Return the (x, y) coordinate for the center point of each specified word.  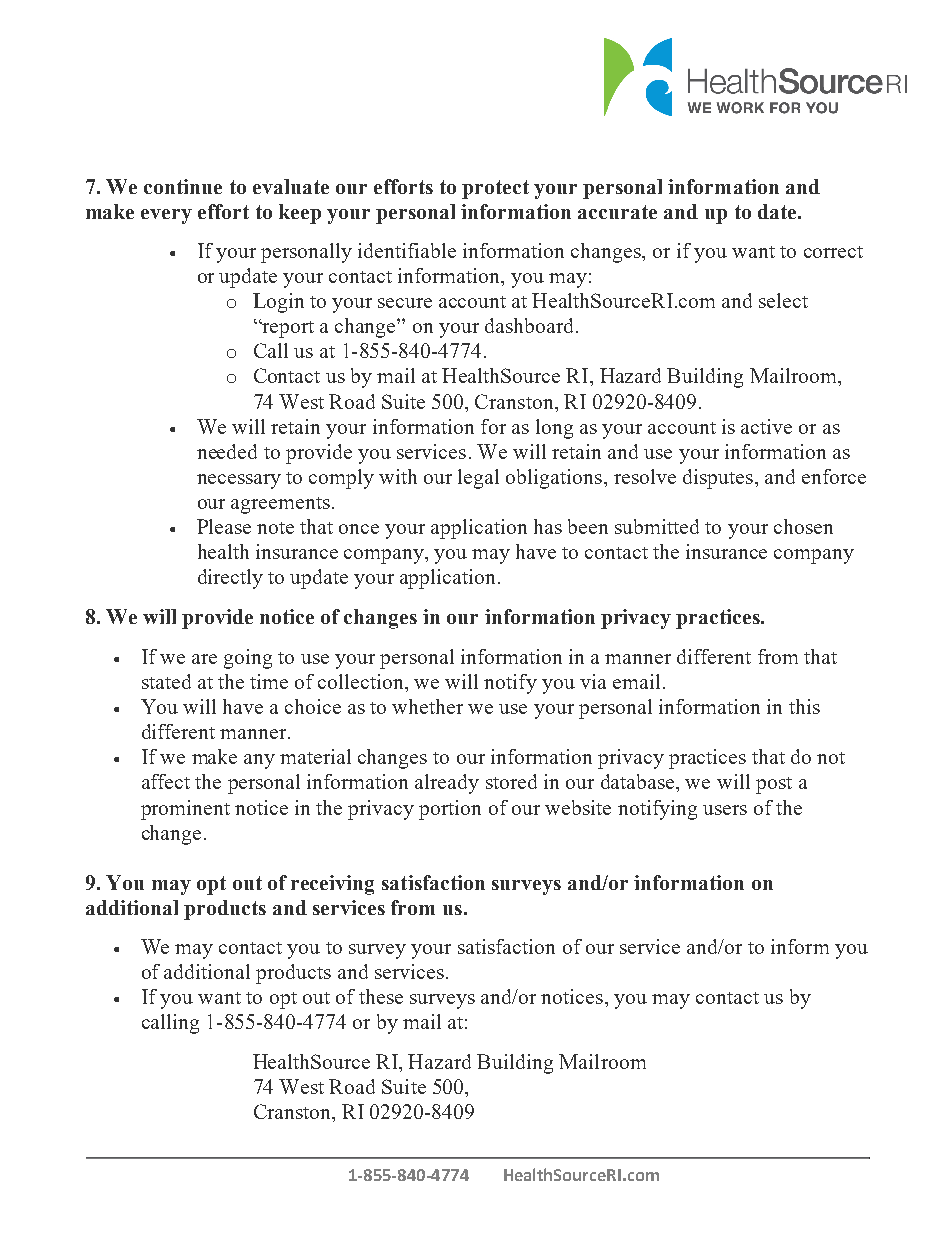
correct (833, 252)
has (548, 526)
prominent (185, 810)
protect (495, 189)
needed (227, 451)
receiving (332, 885)
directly (230, 579)
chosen (803, 526)
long (554, 429)
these (381, 996)
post (774, 785)
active (766, 426)
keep (300, 214)
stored (511, 781)
